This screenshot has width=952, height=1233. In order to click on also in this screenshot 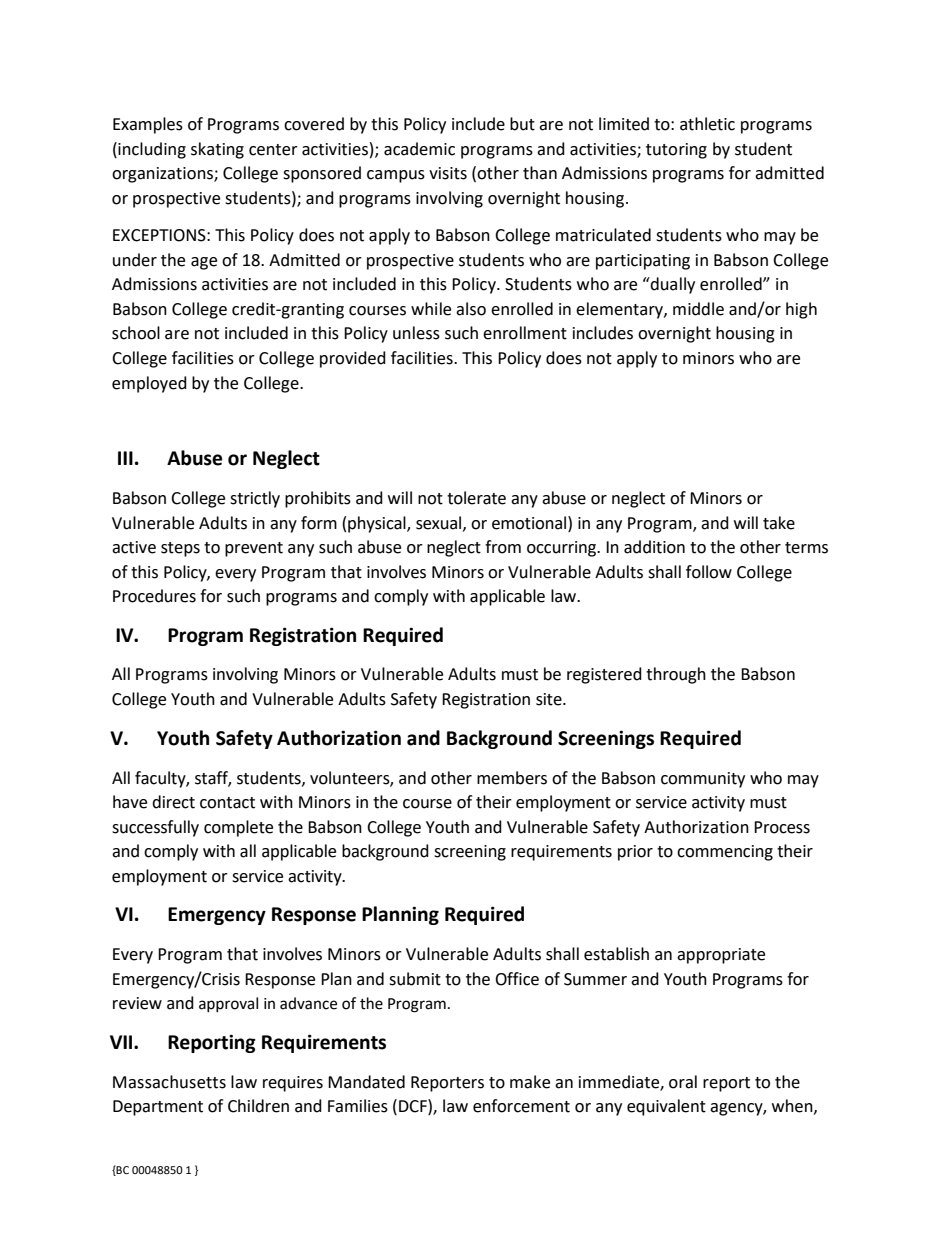, I will do `click(471, 309)`.
